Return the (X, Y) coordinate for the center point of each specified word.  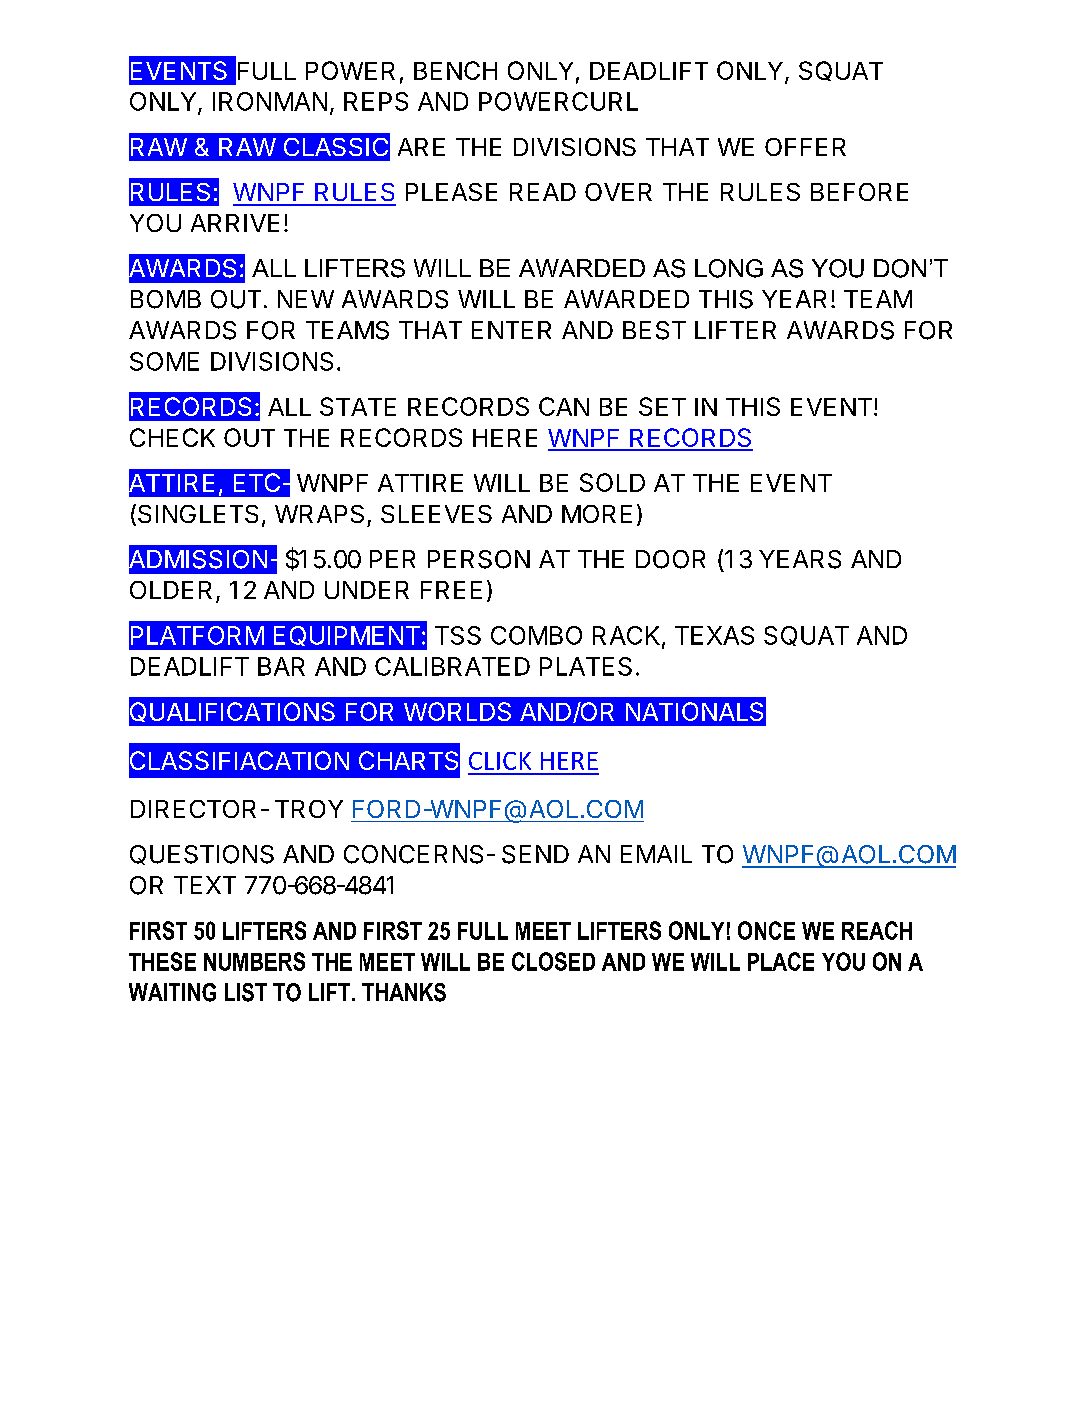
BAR (281, 666)
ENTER (511, 330)
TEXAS (714, 635)
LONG (729, 268)
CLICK (500, 761)
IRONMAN (270, 101)
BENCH (455, 70)
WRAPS (319, 514)
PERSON (479, 559)
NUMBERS (254, 961)
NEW (306, 299)
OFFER (805, 147)
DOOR (670, 559)
